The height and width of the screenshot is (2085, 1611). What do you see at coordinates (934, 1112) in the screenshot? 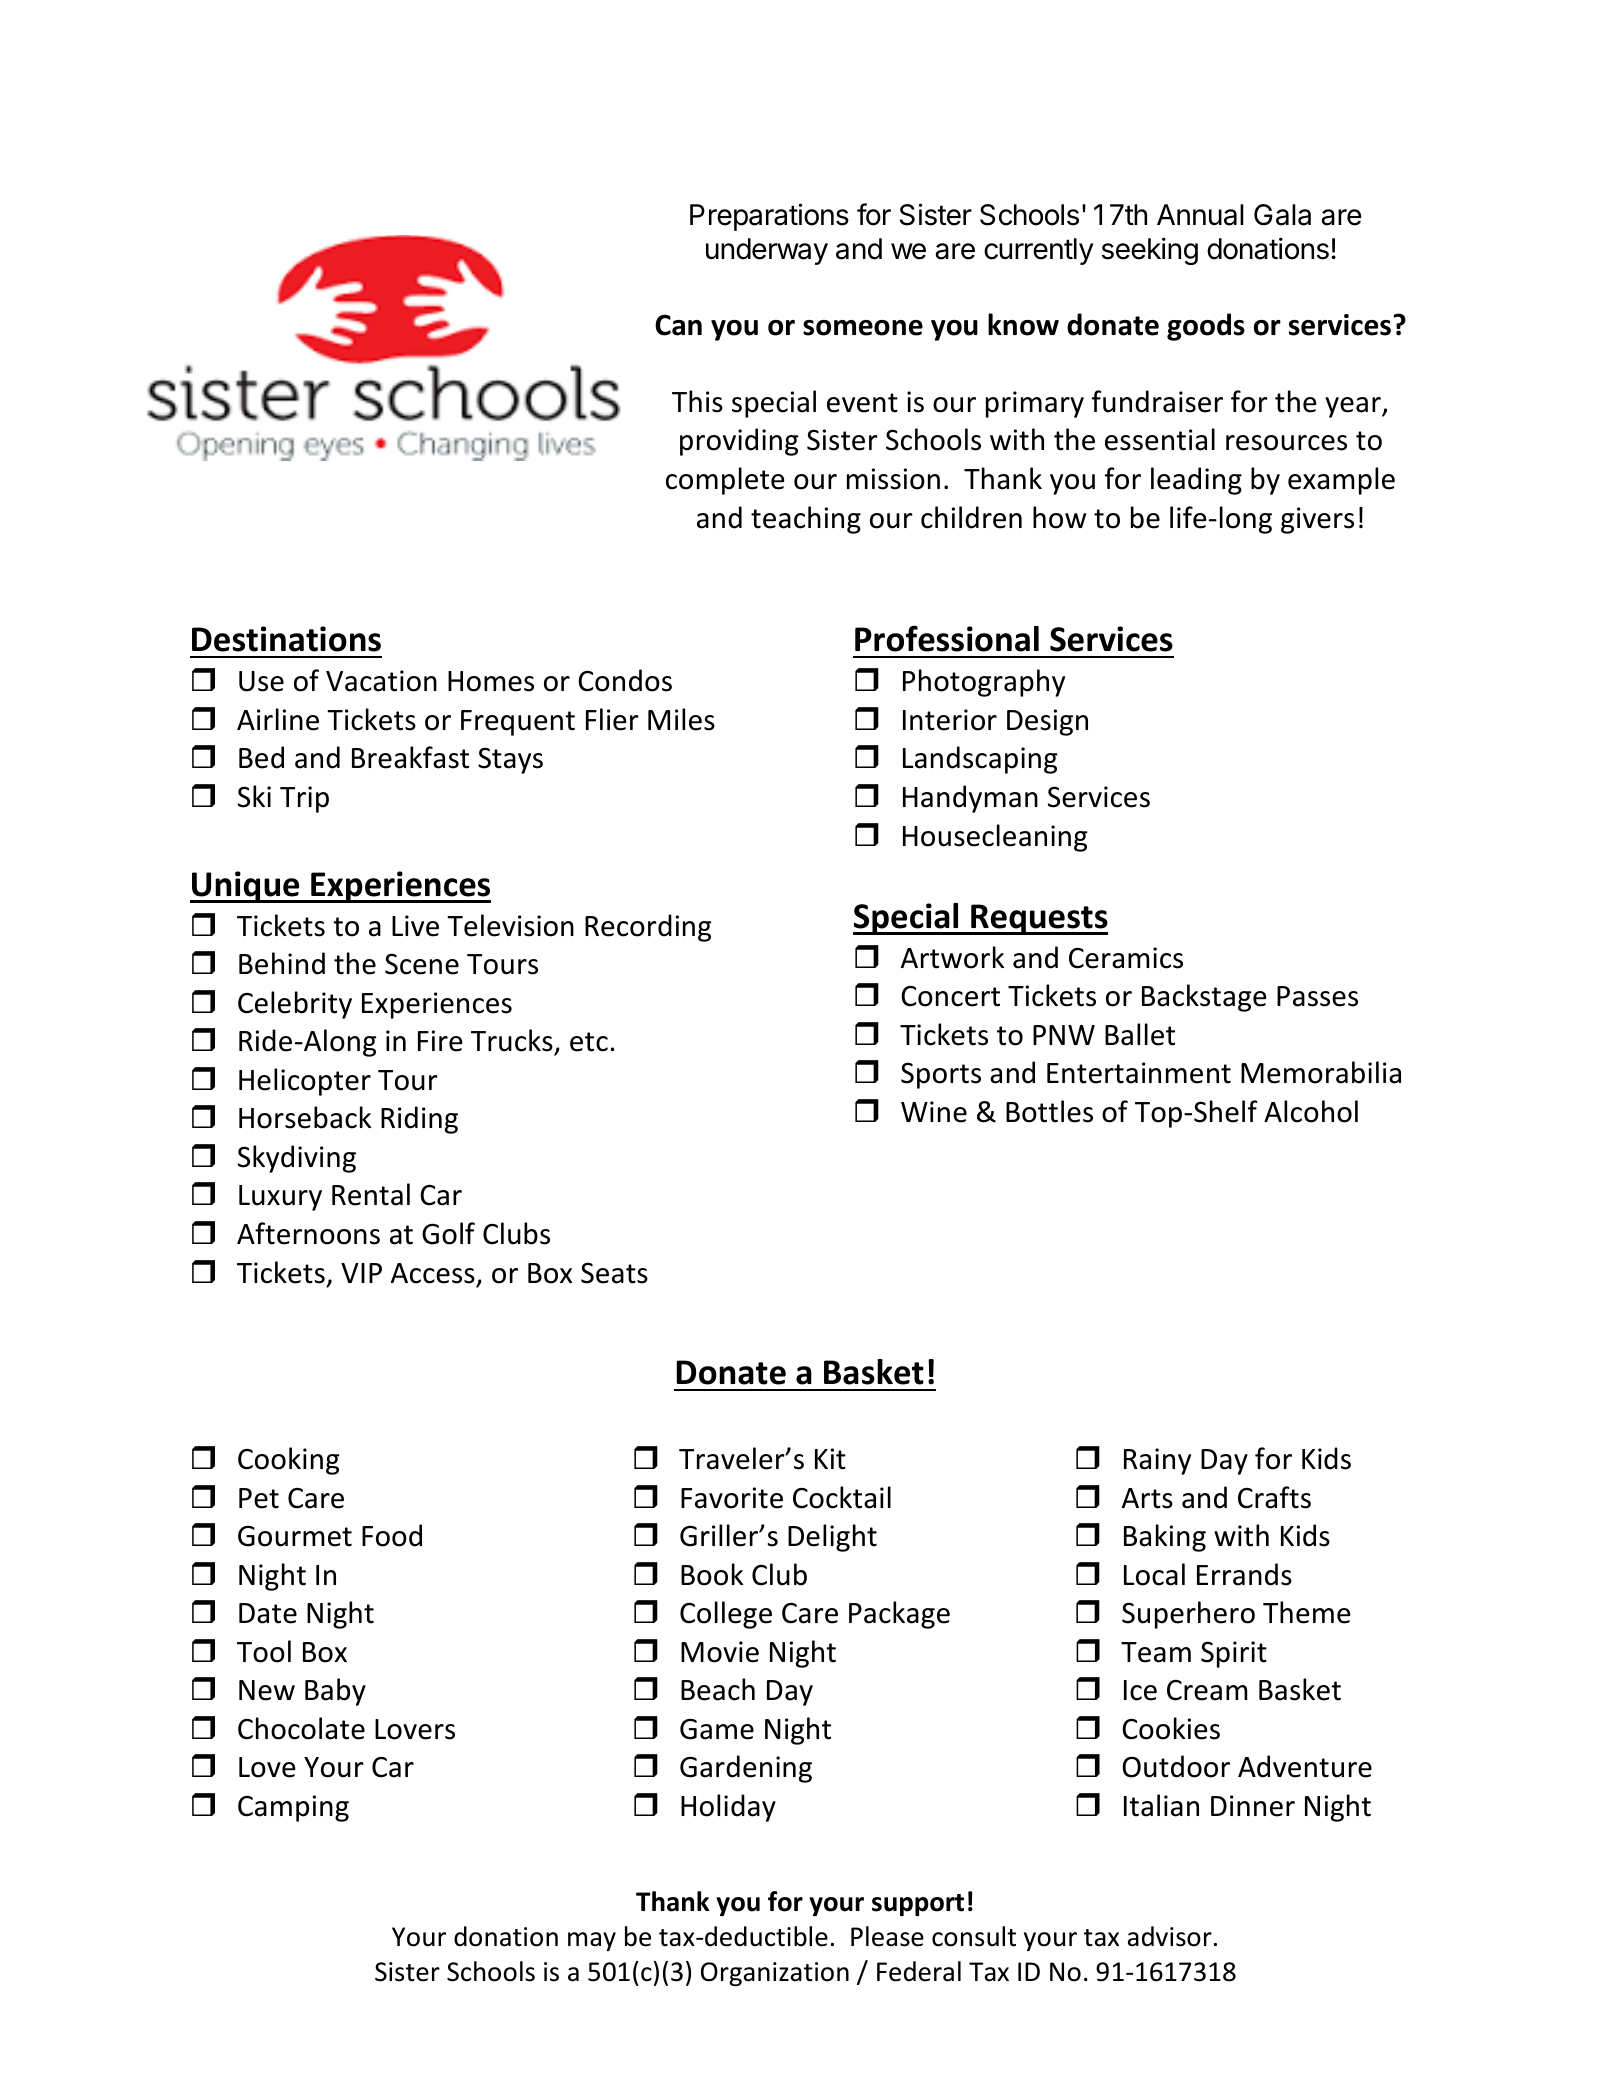
I see `Wine` at bounding box center [934, 1112].
